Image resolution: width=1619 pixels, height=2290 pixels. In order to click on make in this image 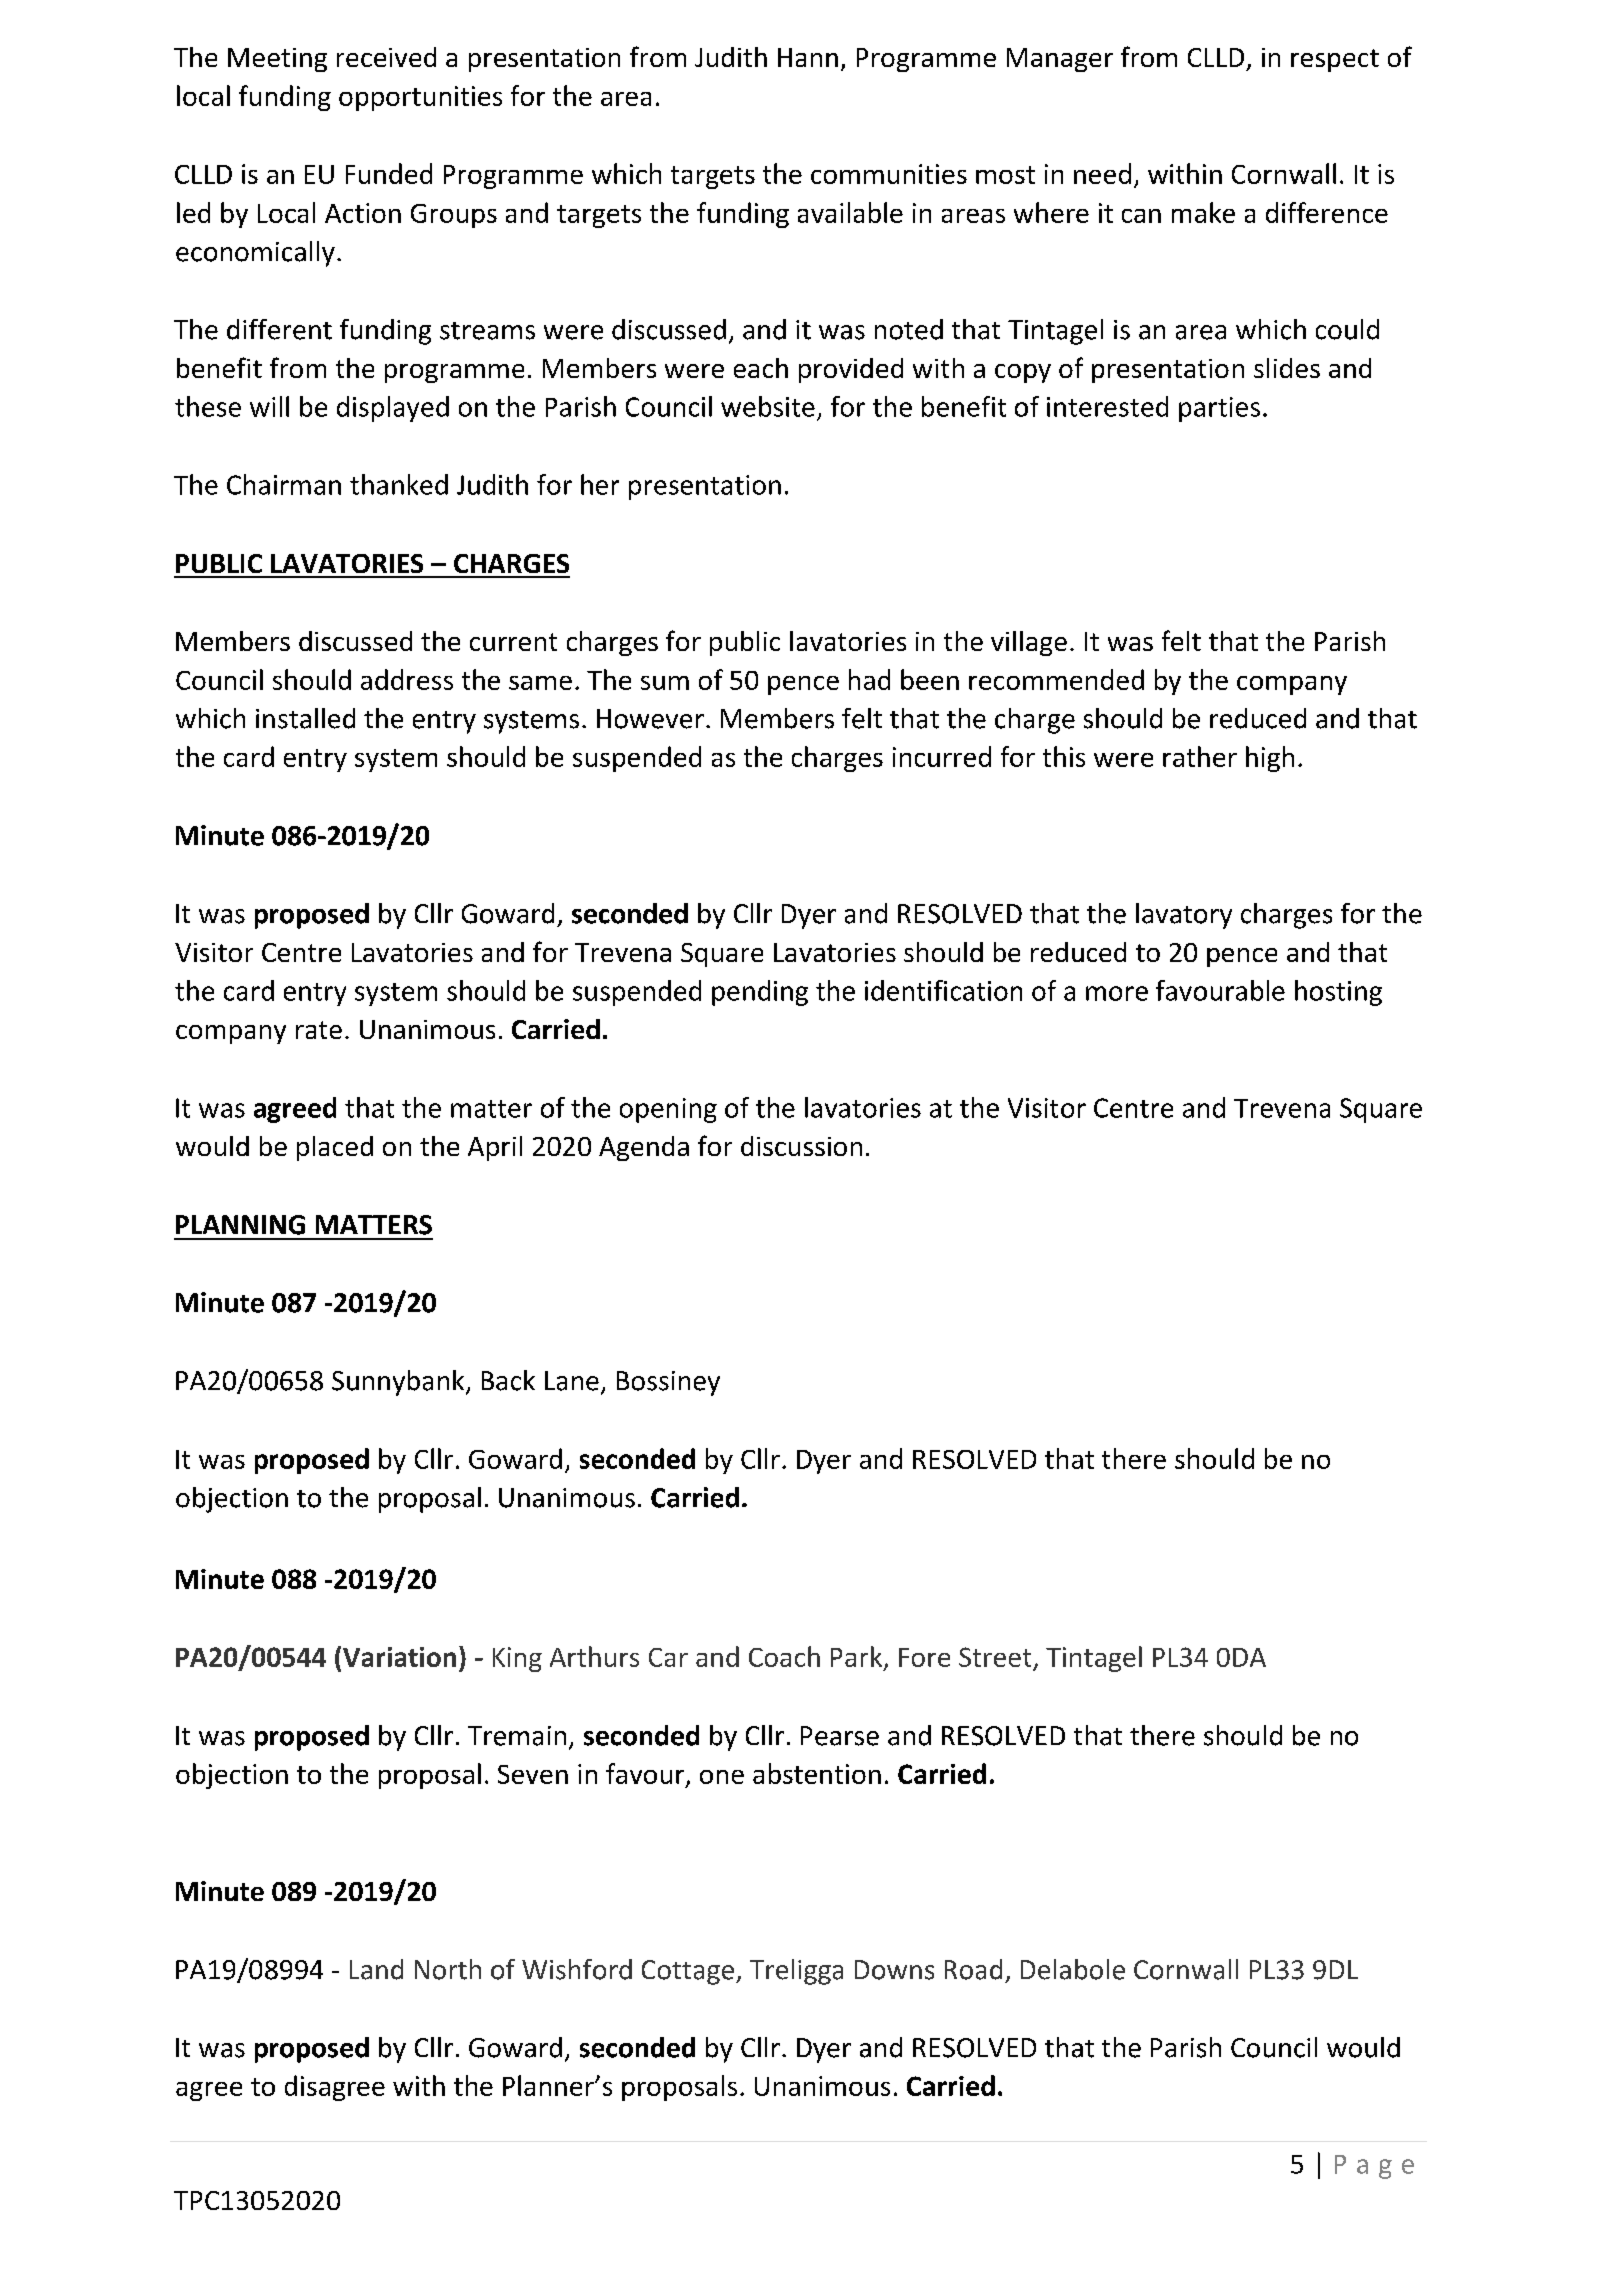, I will do `click(1203, 212)`.
